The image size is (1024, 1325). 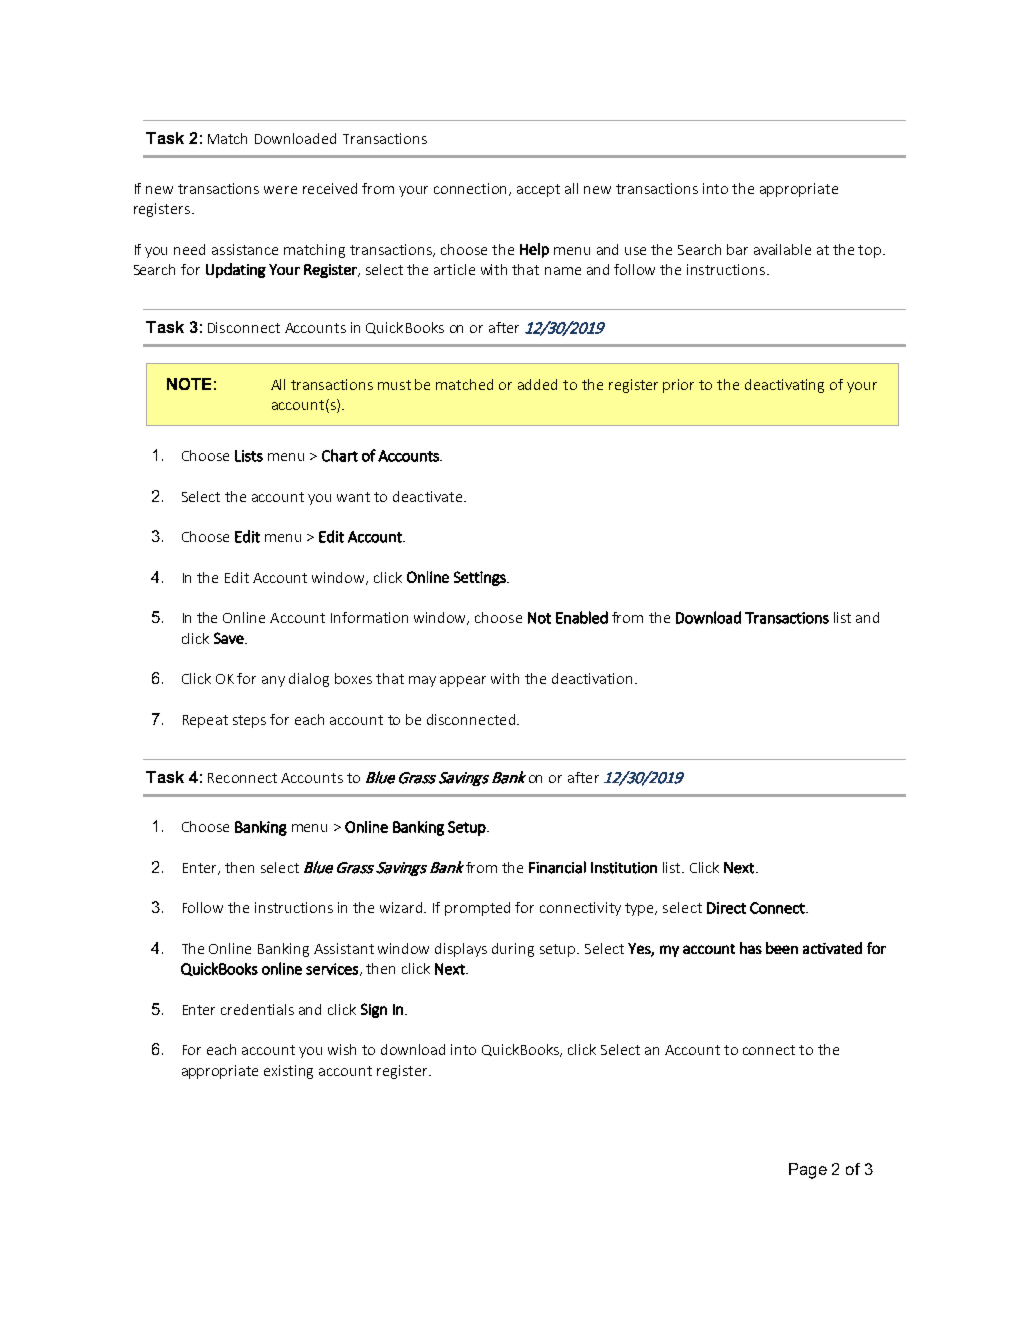 What do you see at coordinates (808, 1171) in the image?
I see `Page` at bounding box center [808, 1171].
